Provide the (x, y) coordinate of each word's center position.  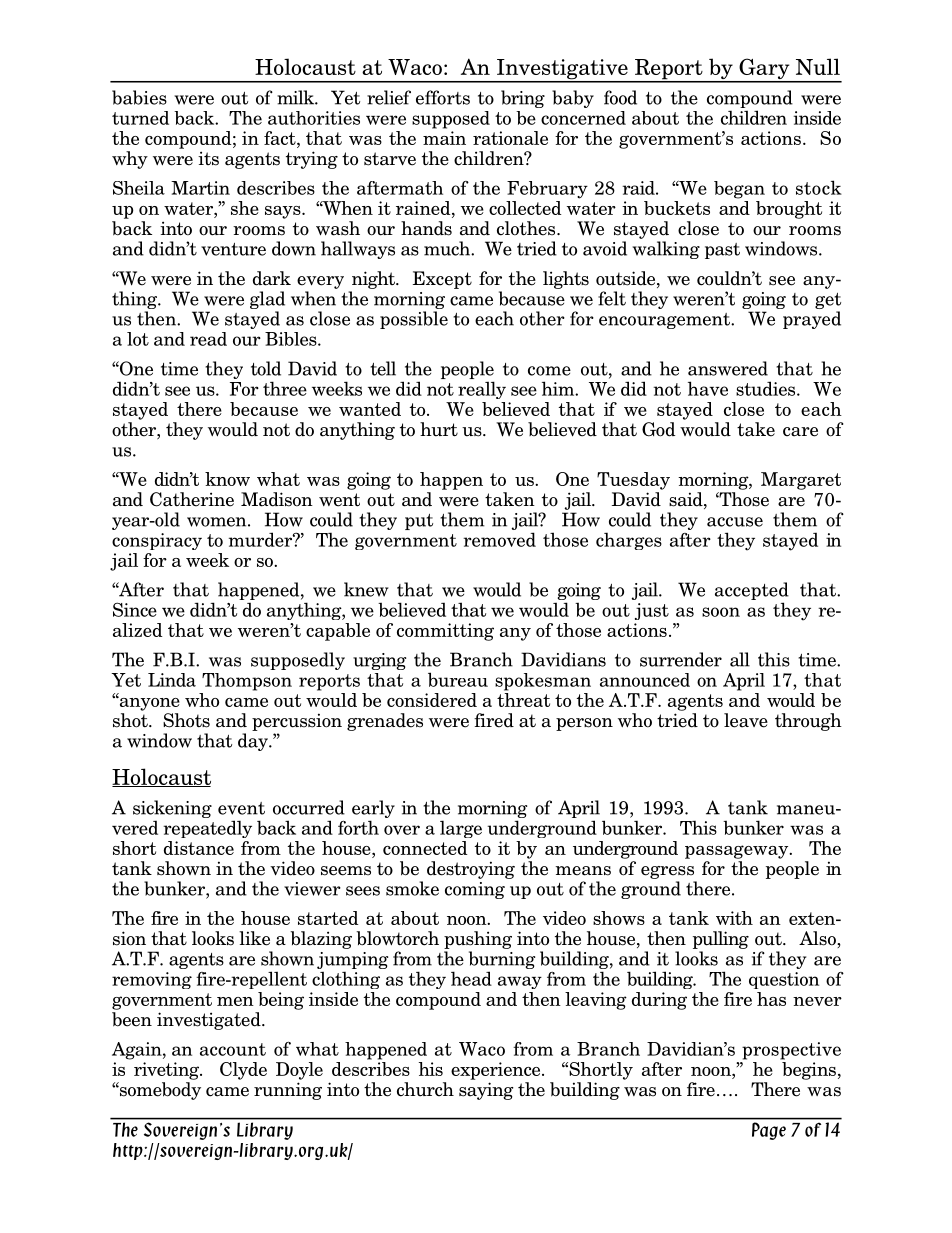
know (227, 479)
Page (769, 1131)
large (461, 829)
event (241, 808)
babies (139, 97)
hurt (439, 429)
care (800, 432)
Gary (764, 70)
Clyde (243, 1071)
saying (486, 1091)
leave (746, 720)
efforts (443, 97)
